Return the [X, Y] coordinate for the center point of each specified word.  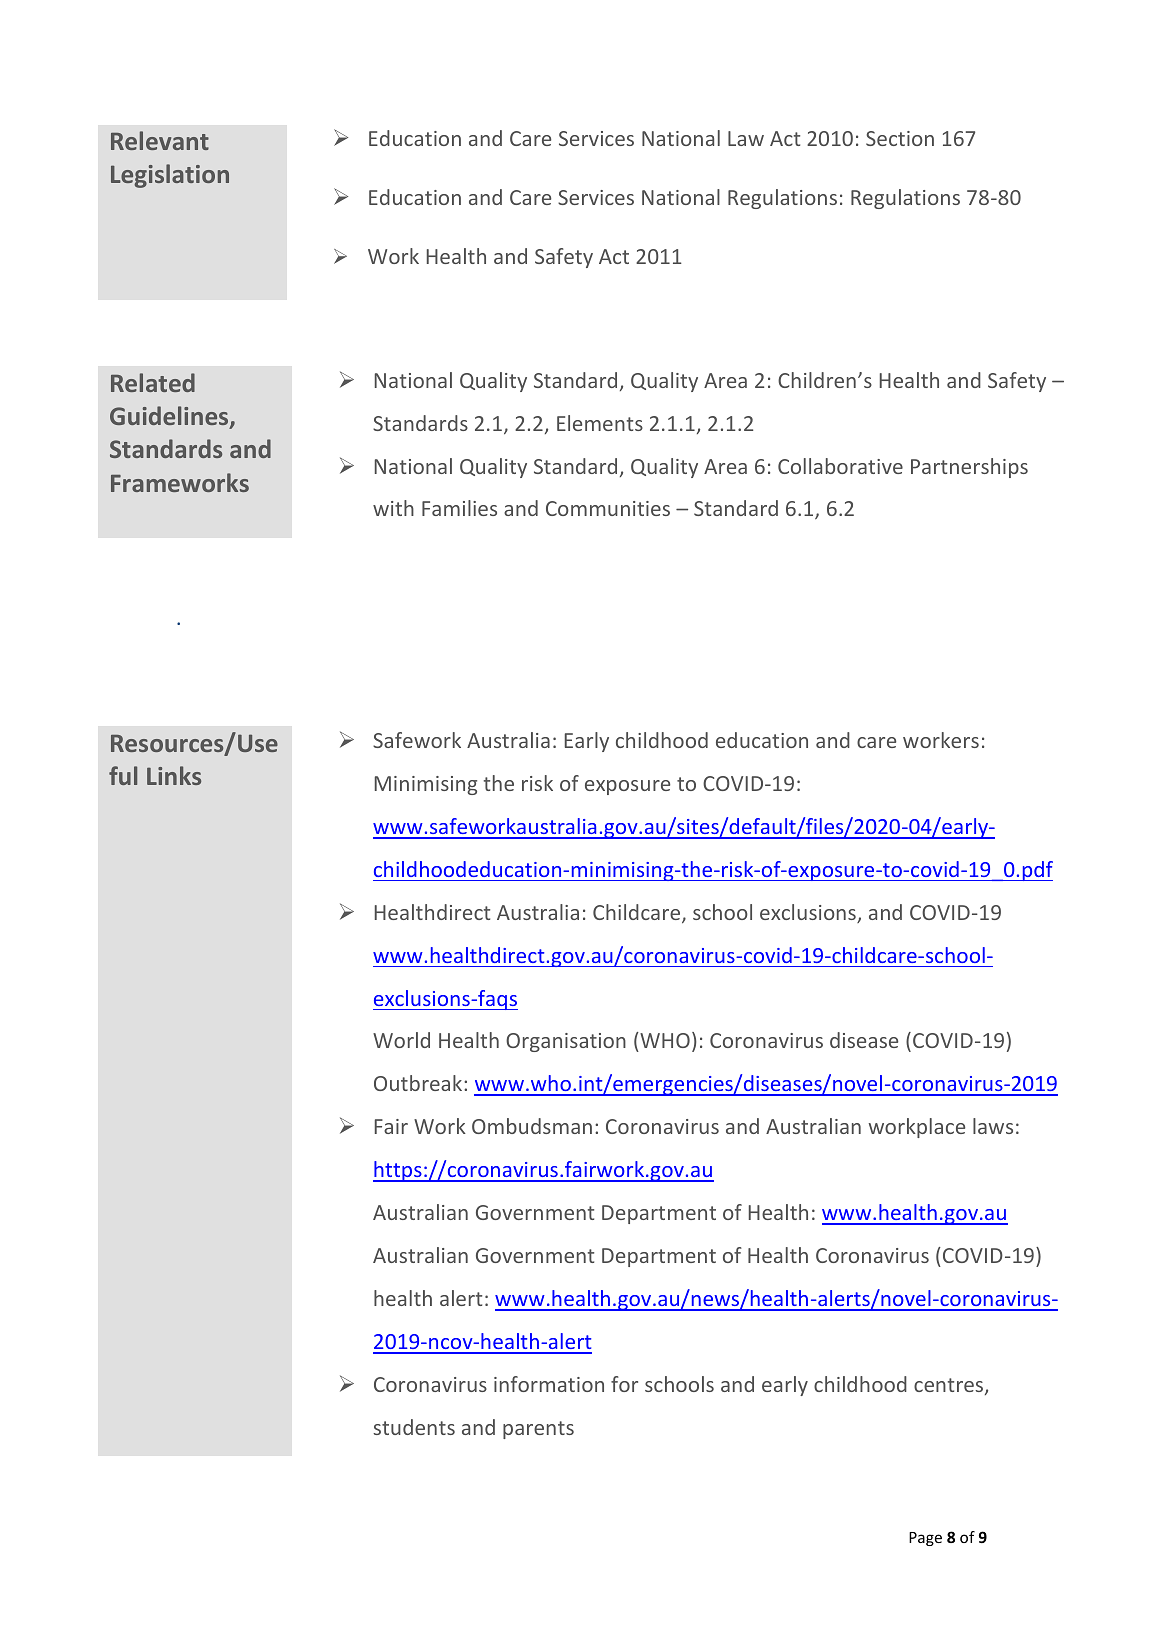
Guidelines [170, 417]
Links [174, 775]
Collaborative [840, 466]
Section [900, 138]
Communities [608, 508]
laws [993, 1126]
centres [950, 1386]
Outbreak [419, 1083]
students [414, 1427]
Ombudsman [532, 1126]
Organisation [566, 1042]
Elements [600, 423]
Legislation [170, 176]
